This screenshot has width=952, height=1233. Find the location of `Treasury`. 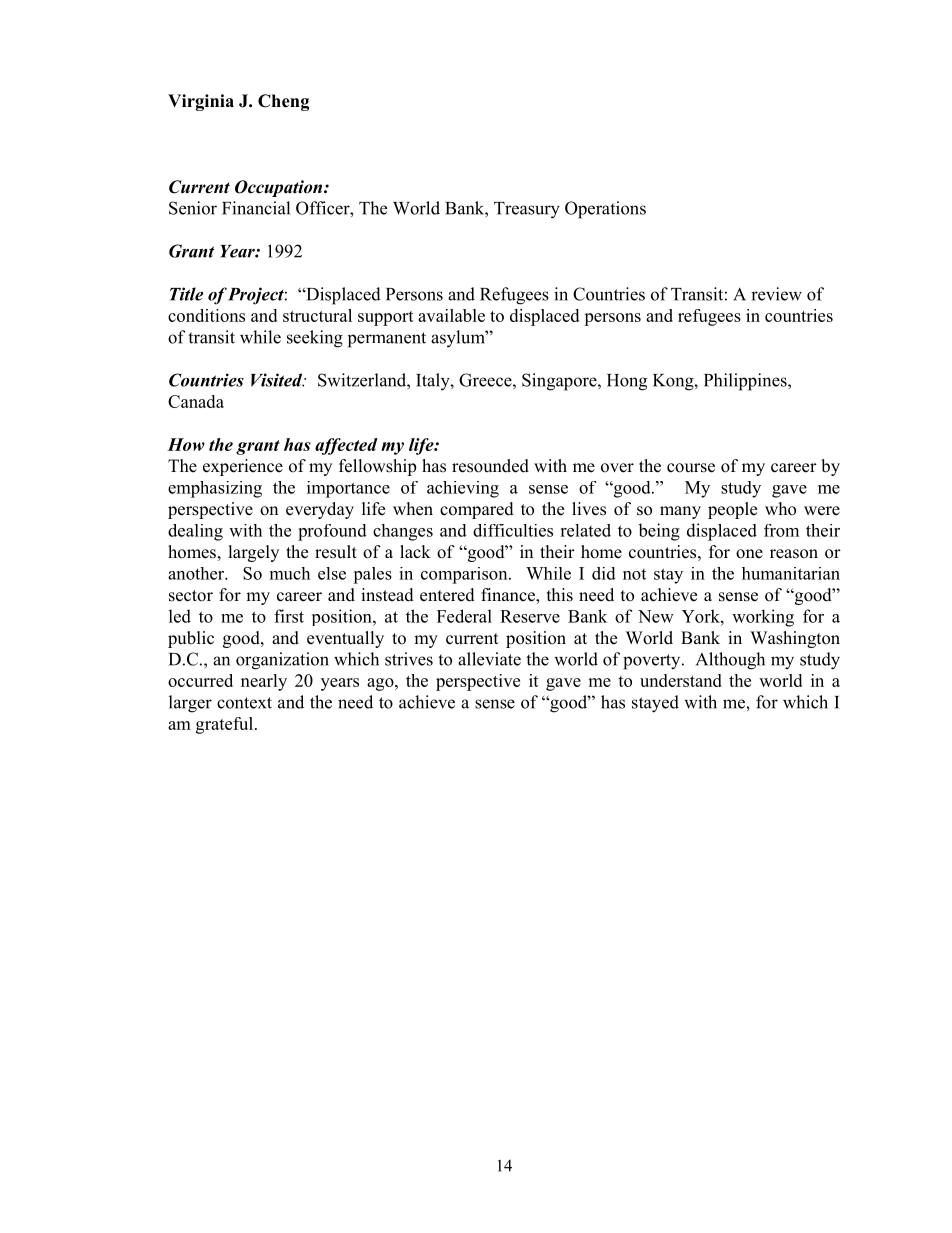

Treasury is located at coordinates (527, 210).
